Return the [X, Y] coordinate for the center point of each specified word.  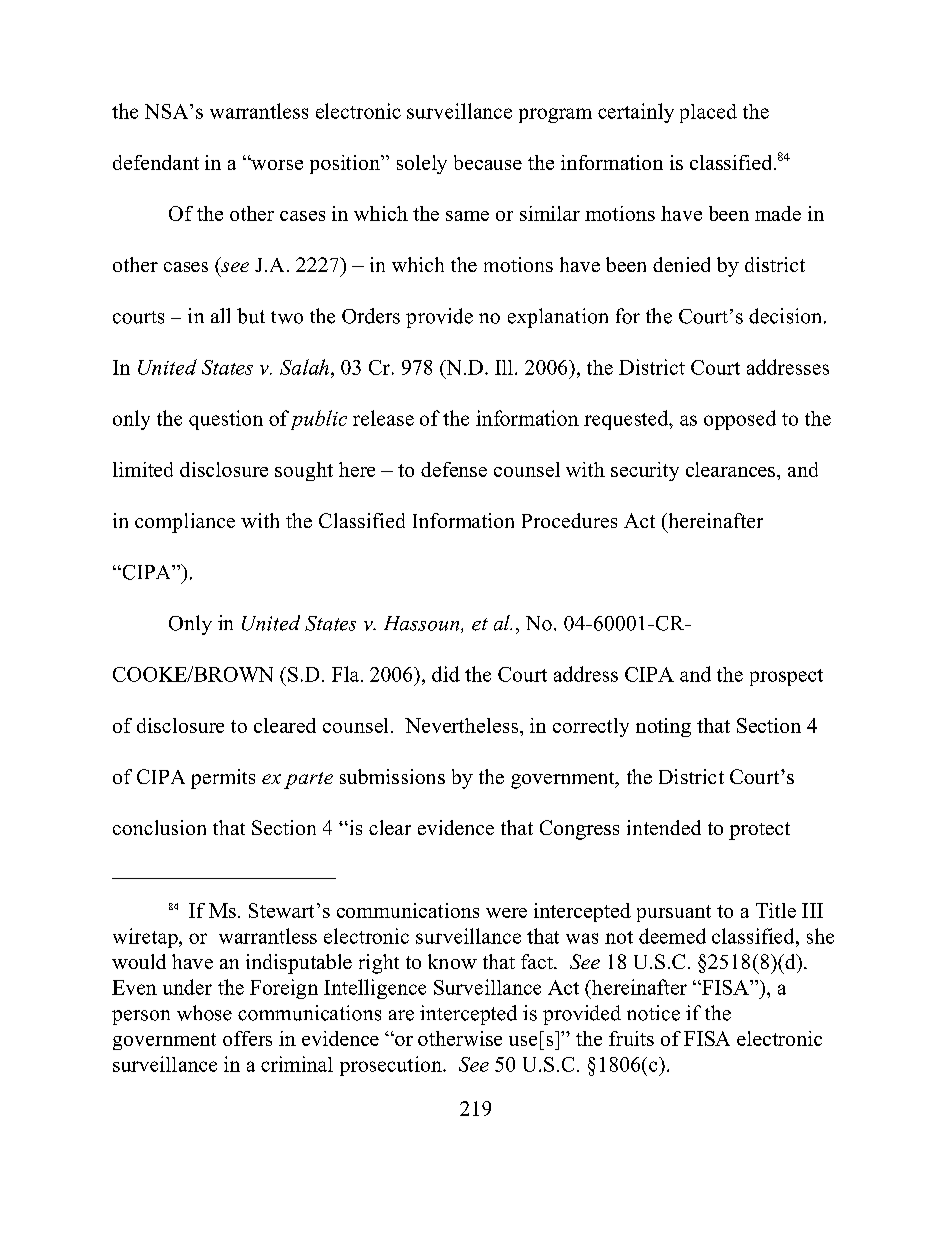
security [645, 471]
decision [787, 316]
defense [454, 469]
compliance [185, 523]
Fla [347, 674]
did [446, 674]
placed [708, 113]
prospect [786, 677]
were [506, 913]
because [488, 162]
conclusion [159, 827]
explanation [558, 318]
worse [276, 164]
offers [247, 1038]
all [220, 315]
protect [759, 831]
